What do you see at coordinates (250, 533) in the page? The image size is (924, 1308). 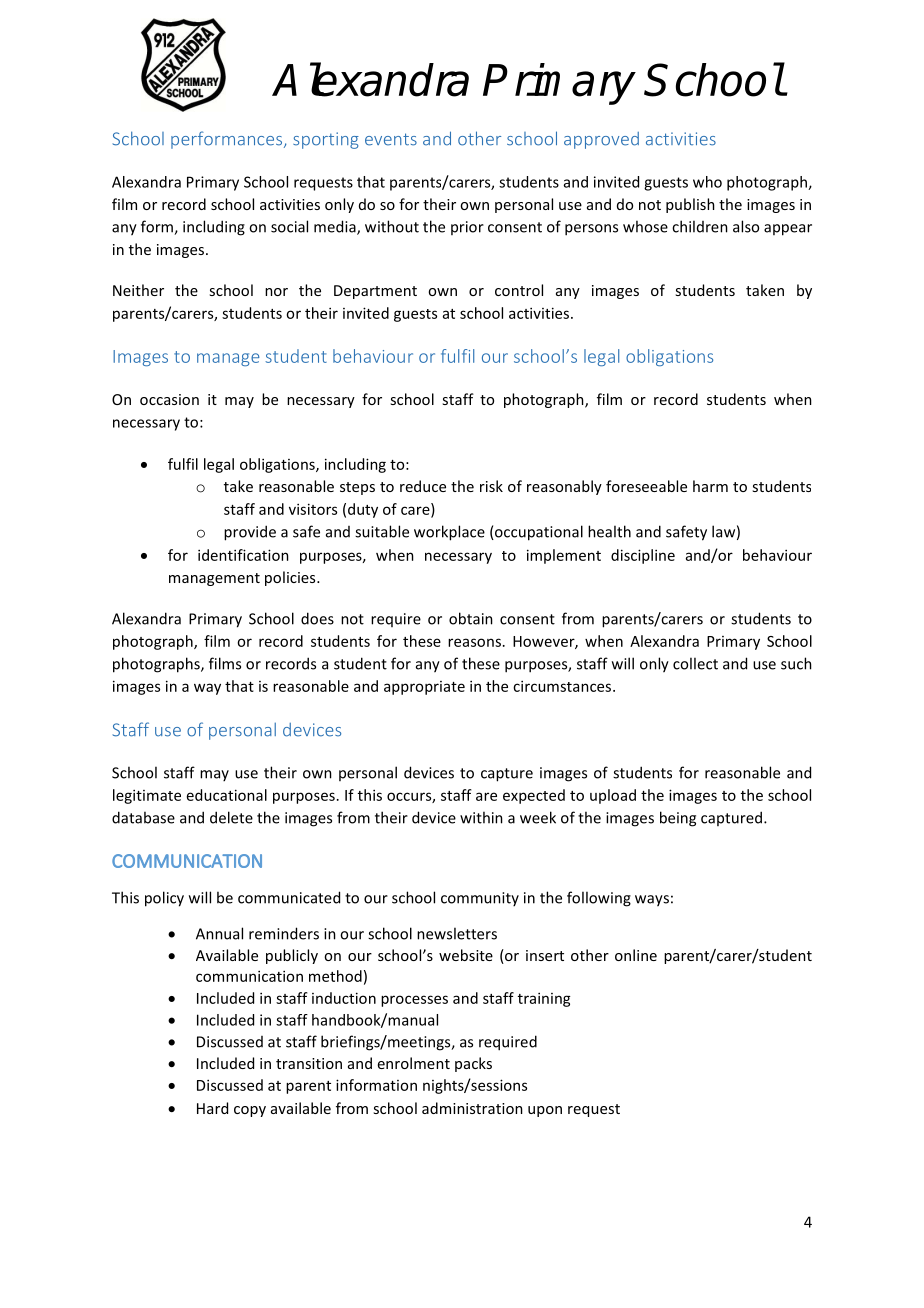 I see `provide` at bounding box center [250, 533].
